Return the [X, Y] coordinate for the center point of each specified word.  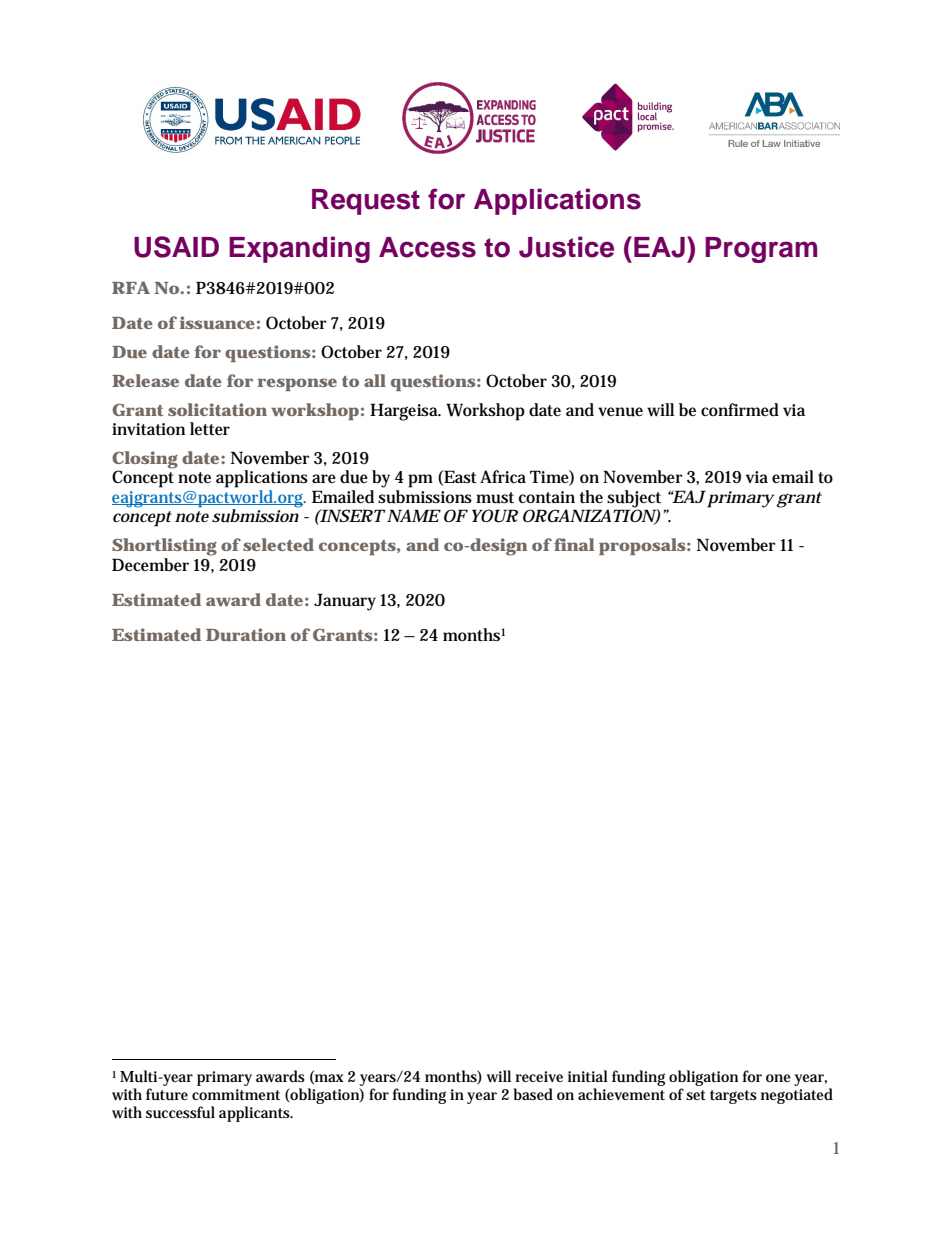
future [167, 1094]
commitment [236, 1094]
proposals [642, 546]
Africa [503, 476]
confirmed [740, 409]
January [345, 602]
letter [210, 429]
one [778, 1078]
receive [539, 1076]
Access [427, 247]
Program [761, 250]
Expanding [299, 249]
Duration [246, 634]
